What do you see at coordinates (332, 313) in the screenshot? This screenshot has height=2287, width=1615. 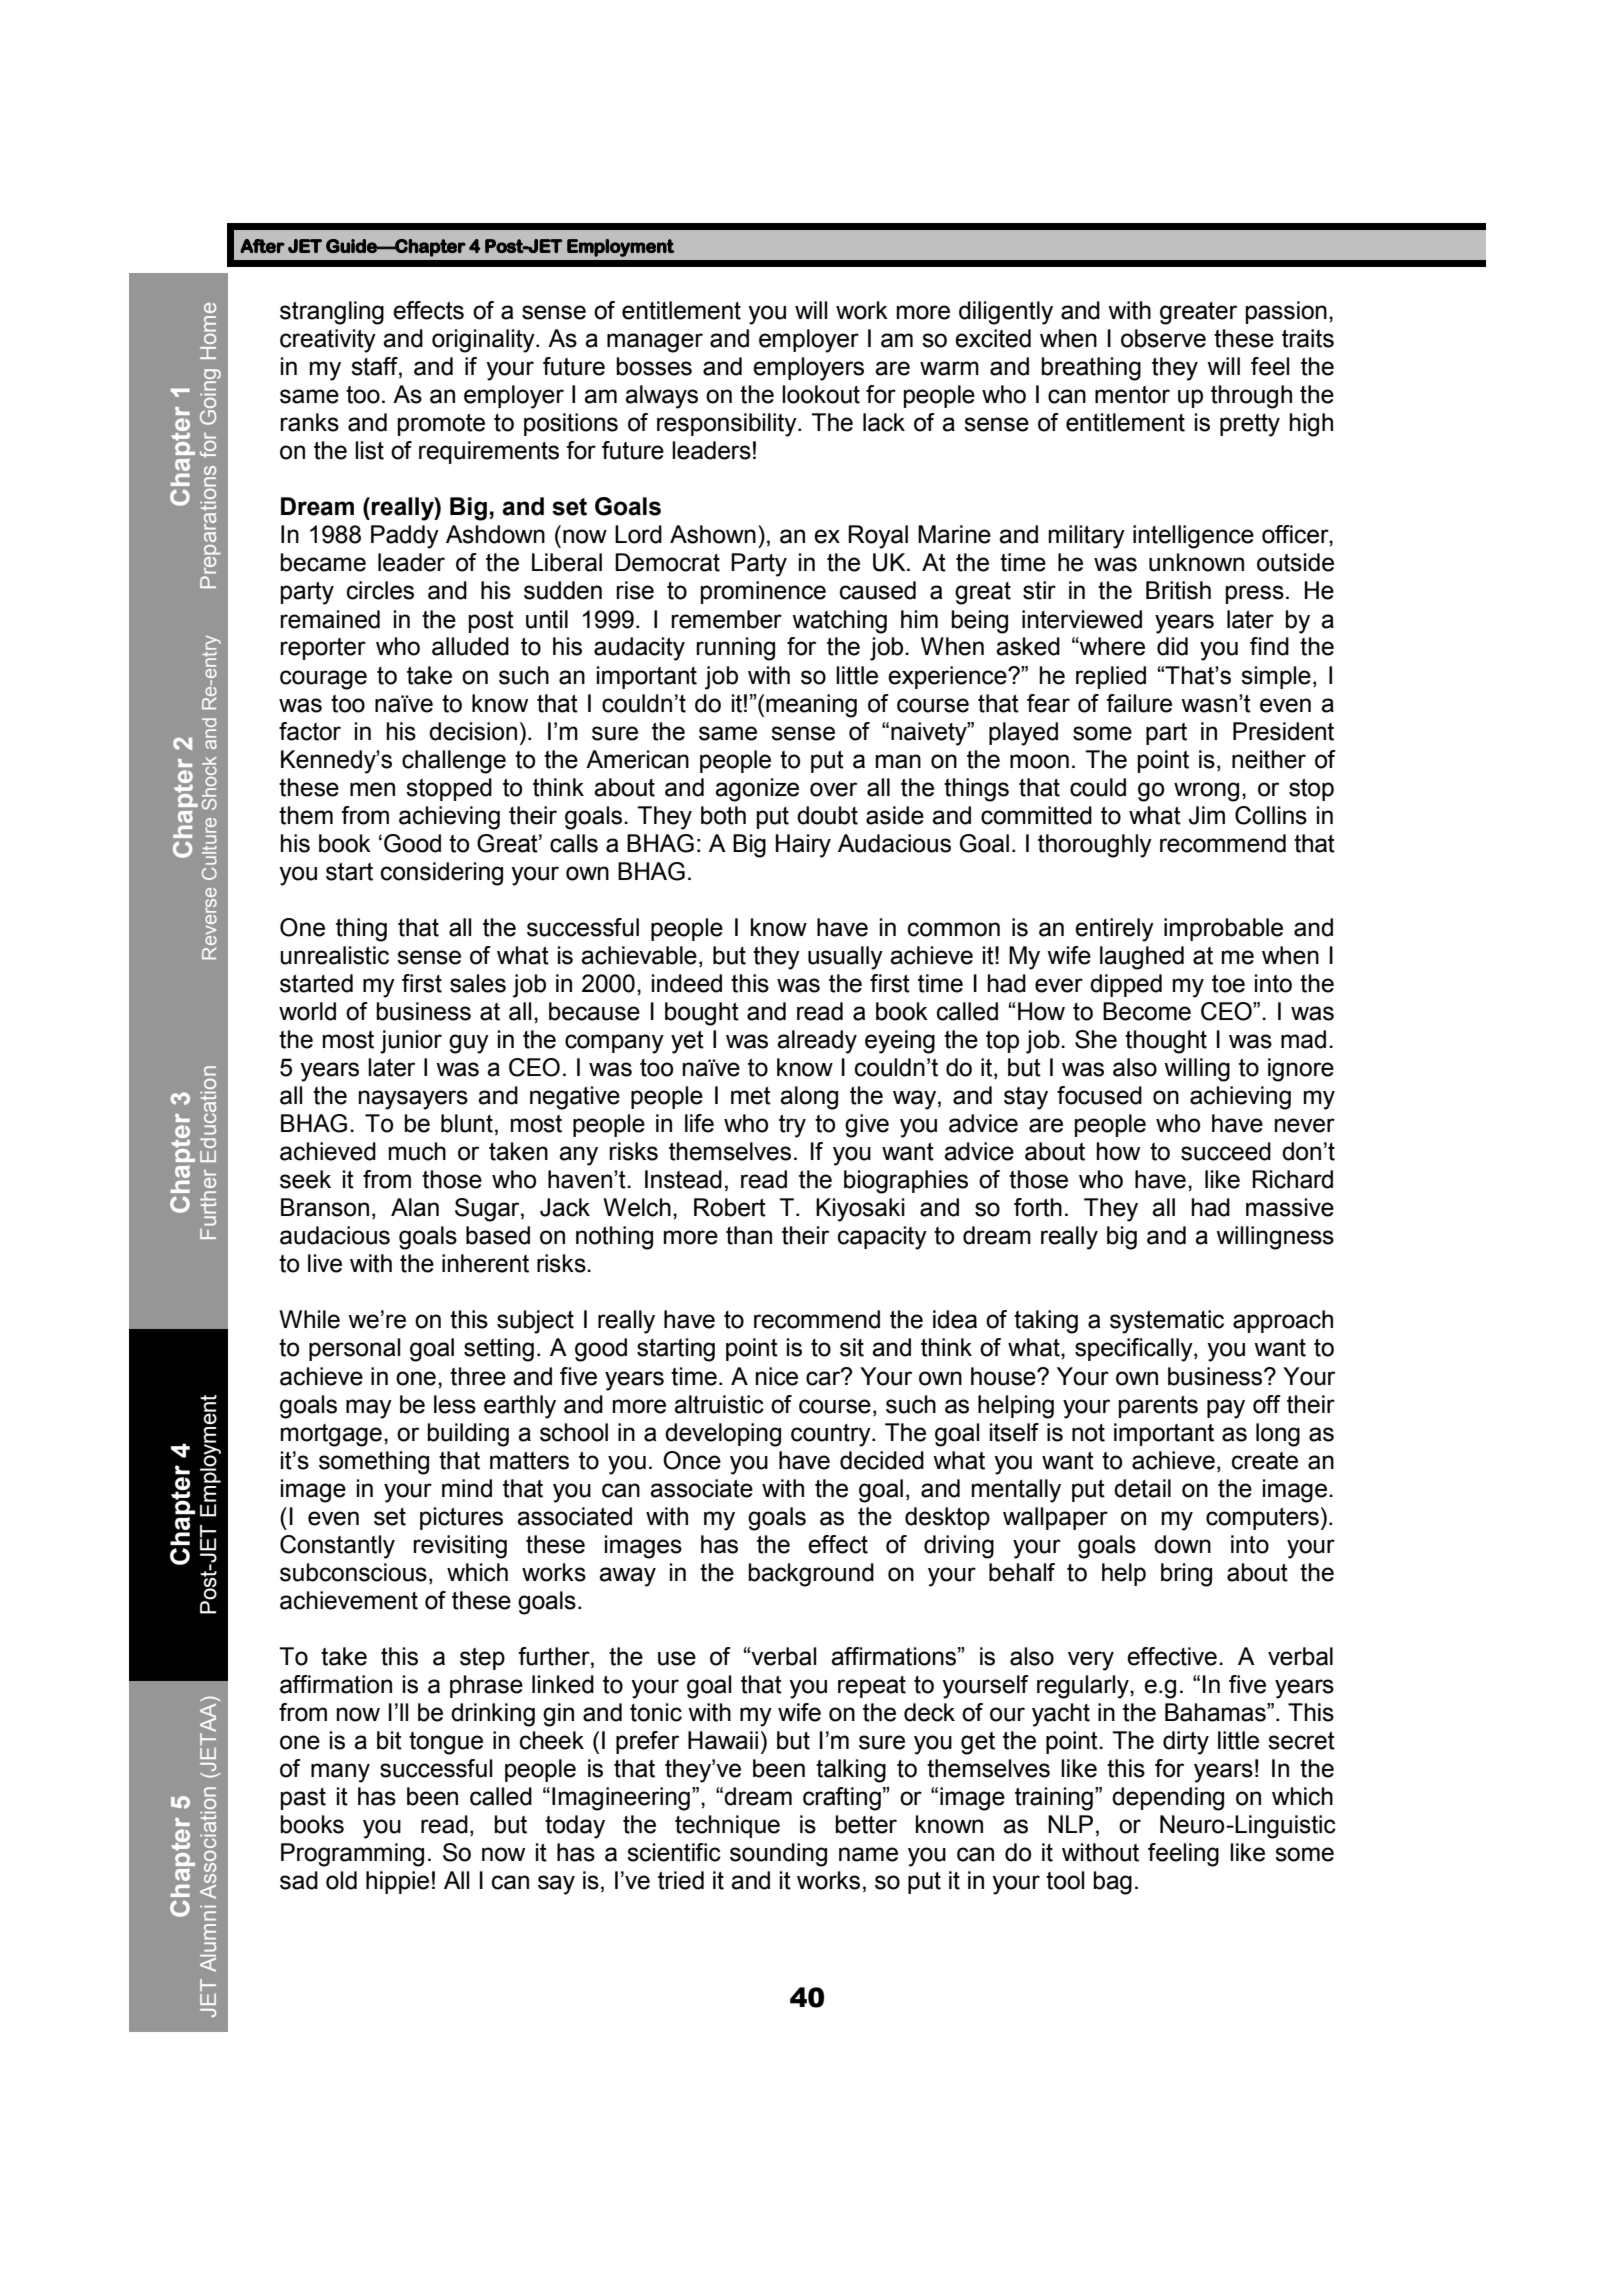 I see `strangling` at bounding box center [332, 313].
